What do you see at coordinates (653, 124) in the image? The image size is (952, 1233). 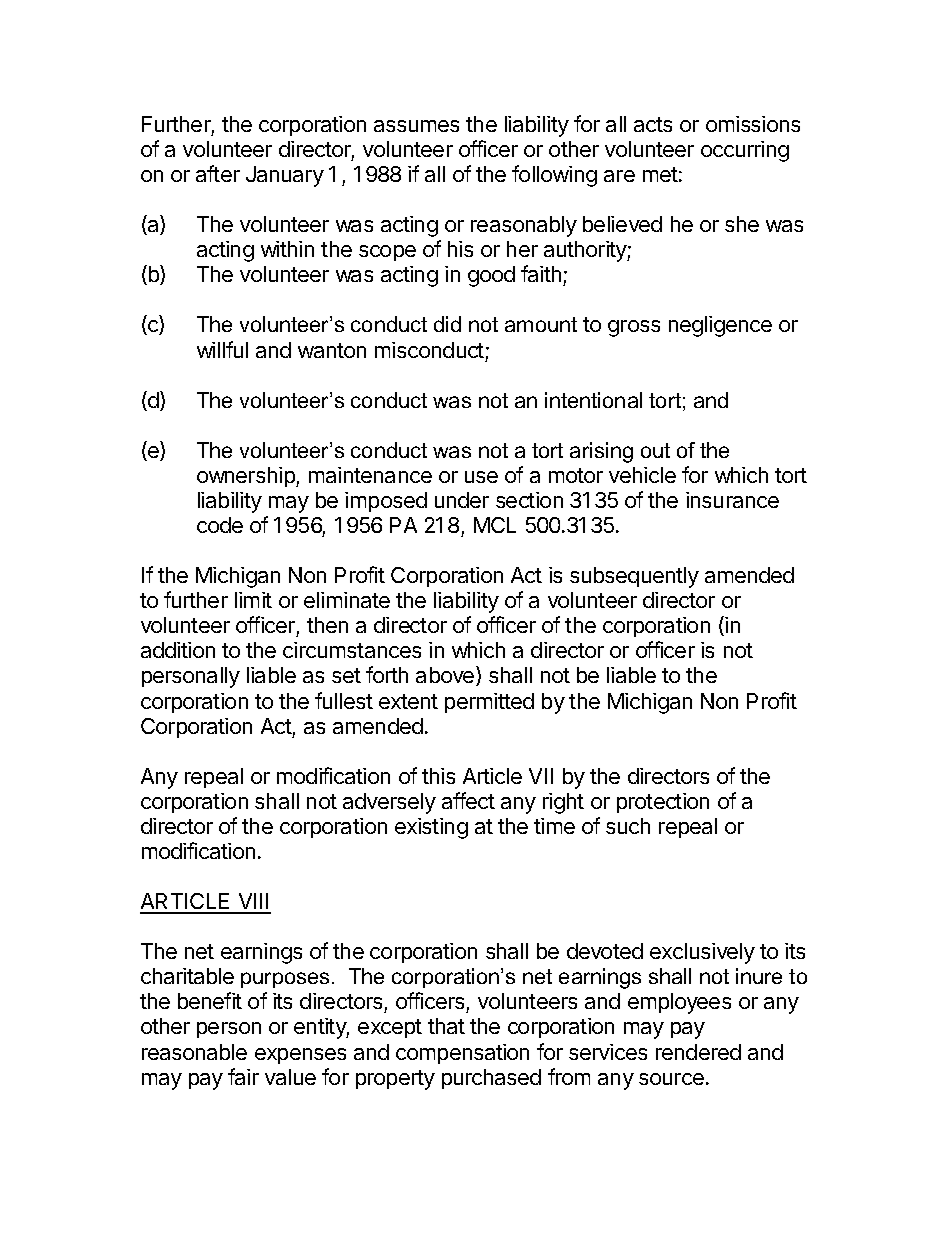 I see `acts` at bounding box center [653, 124].
